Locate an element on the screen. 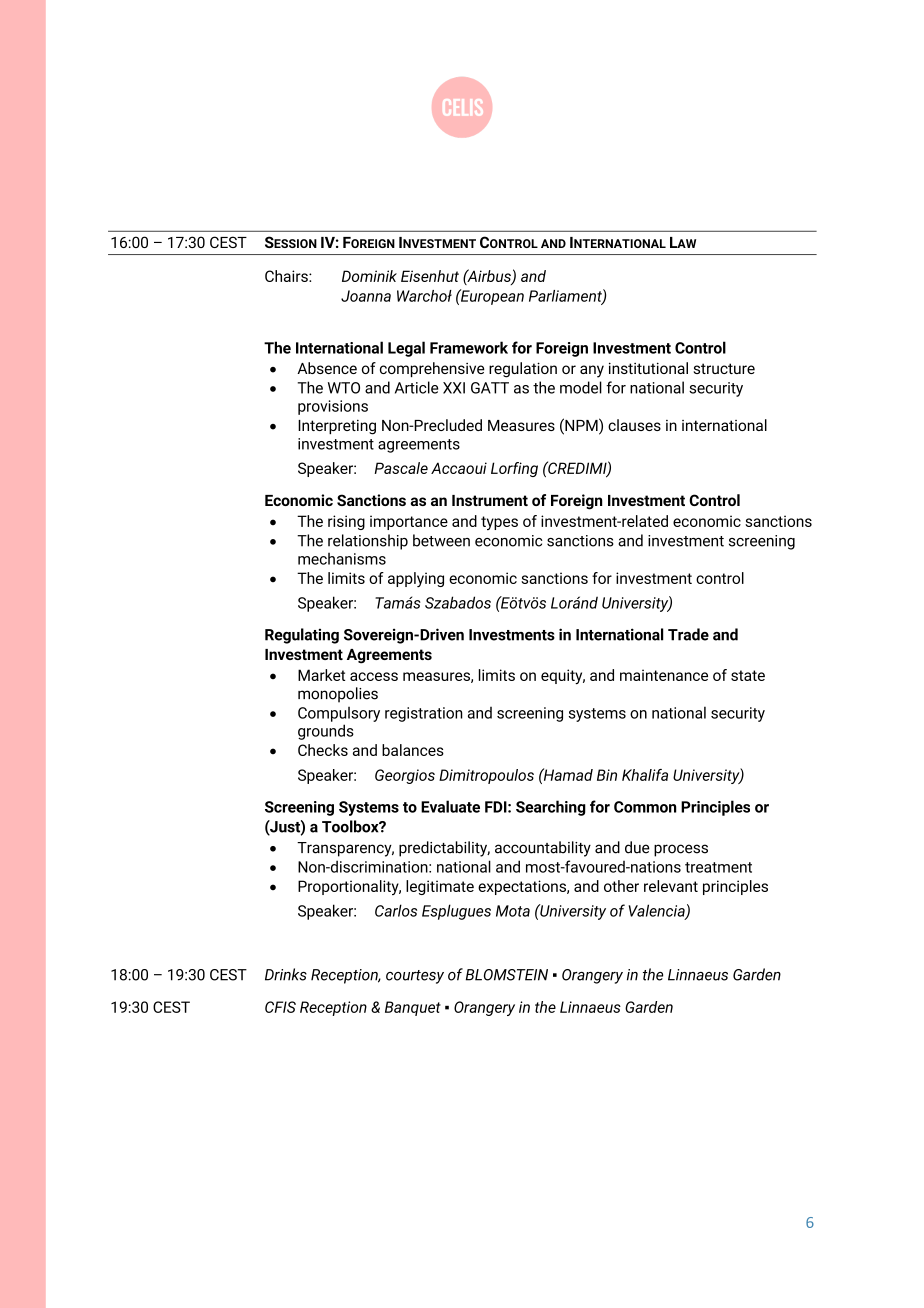 Image resolution: width=924 pixels, height=1308 pixels. Mota is located at coordinates (513, 911).
